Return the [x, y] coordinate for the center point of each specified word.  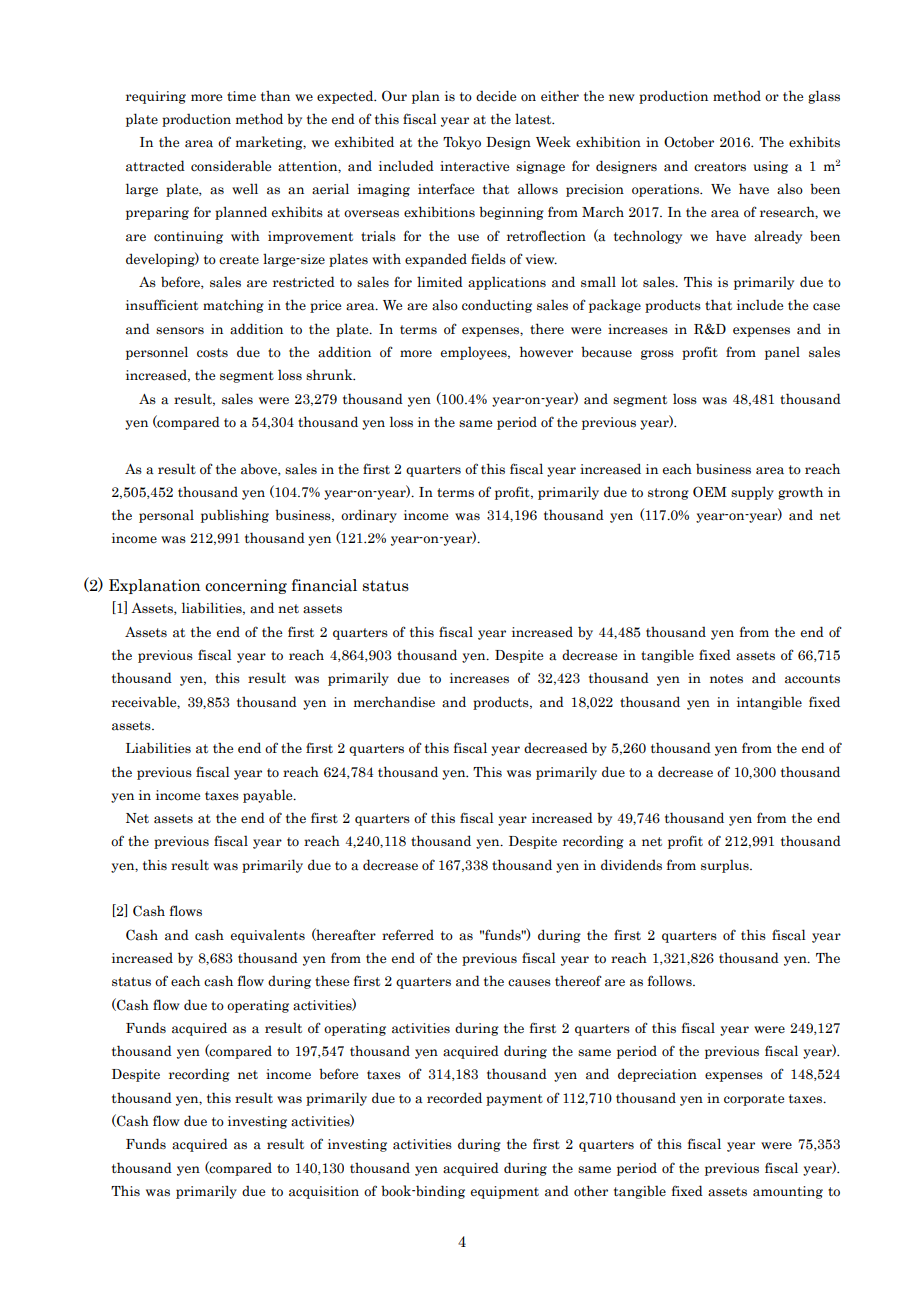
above [260, 469]
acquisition [324, 1192]
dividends [631, 865]
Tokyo [462, 143]
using [770, 167]
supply [752, 493]
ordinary [369, 516]
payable [269, 796]
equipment [505, 1192]
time [241, 96]
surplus [726, 866]
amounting [788, 1192]
